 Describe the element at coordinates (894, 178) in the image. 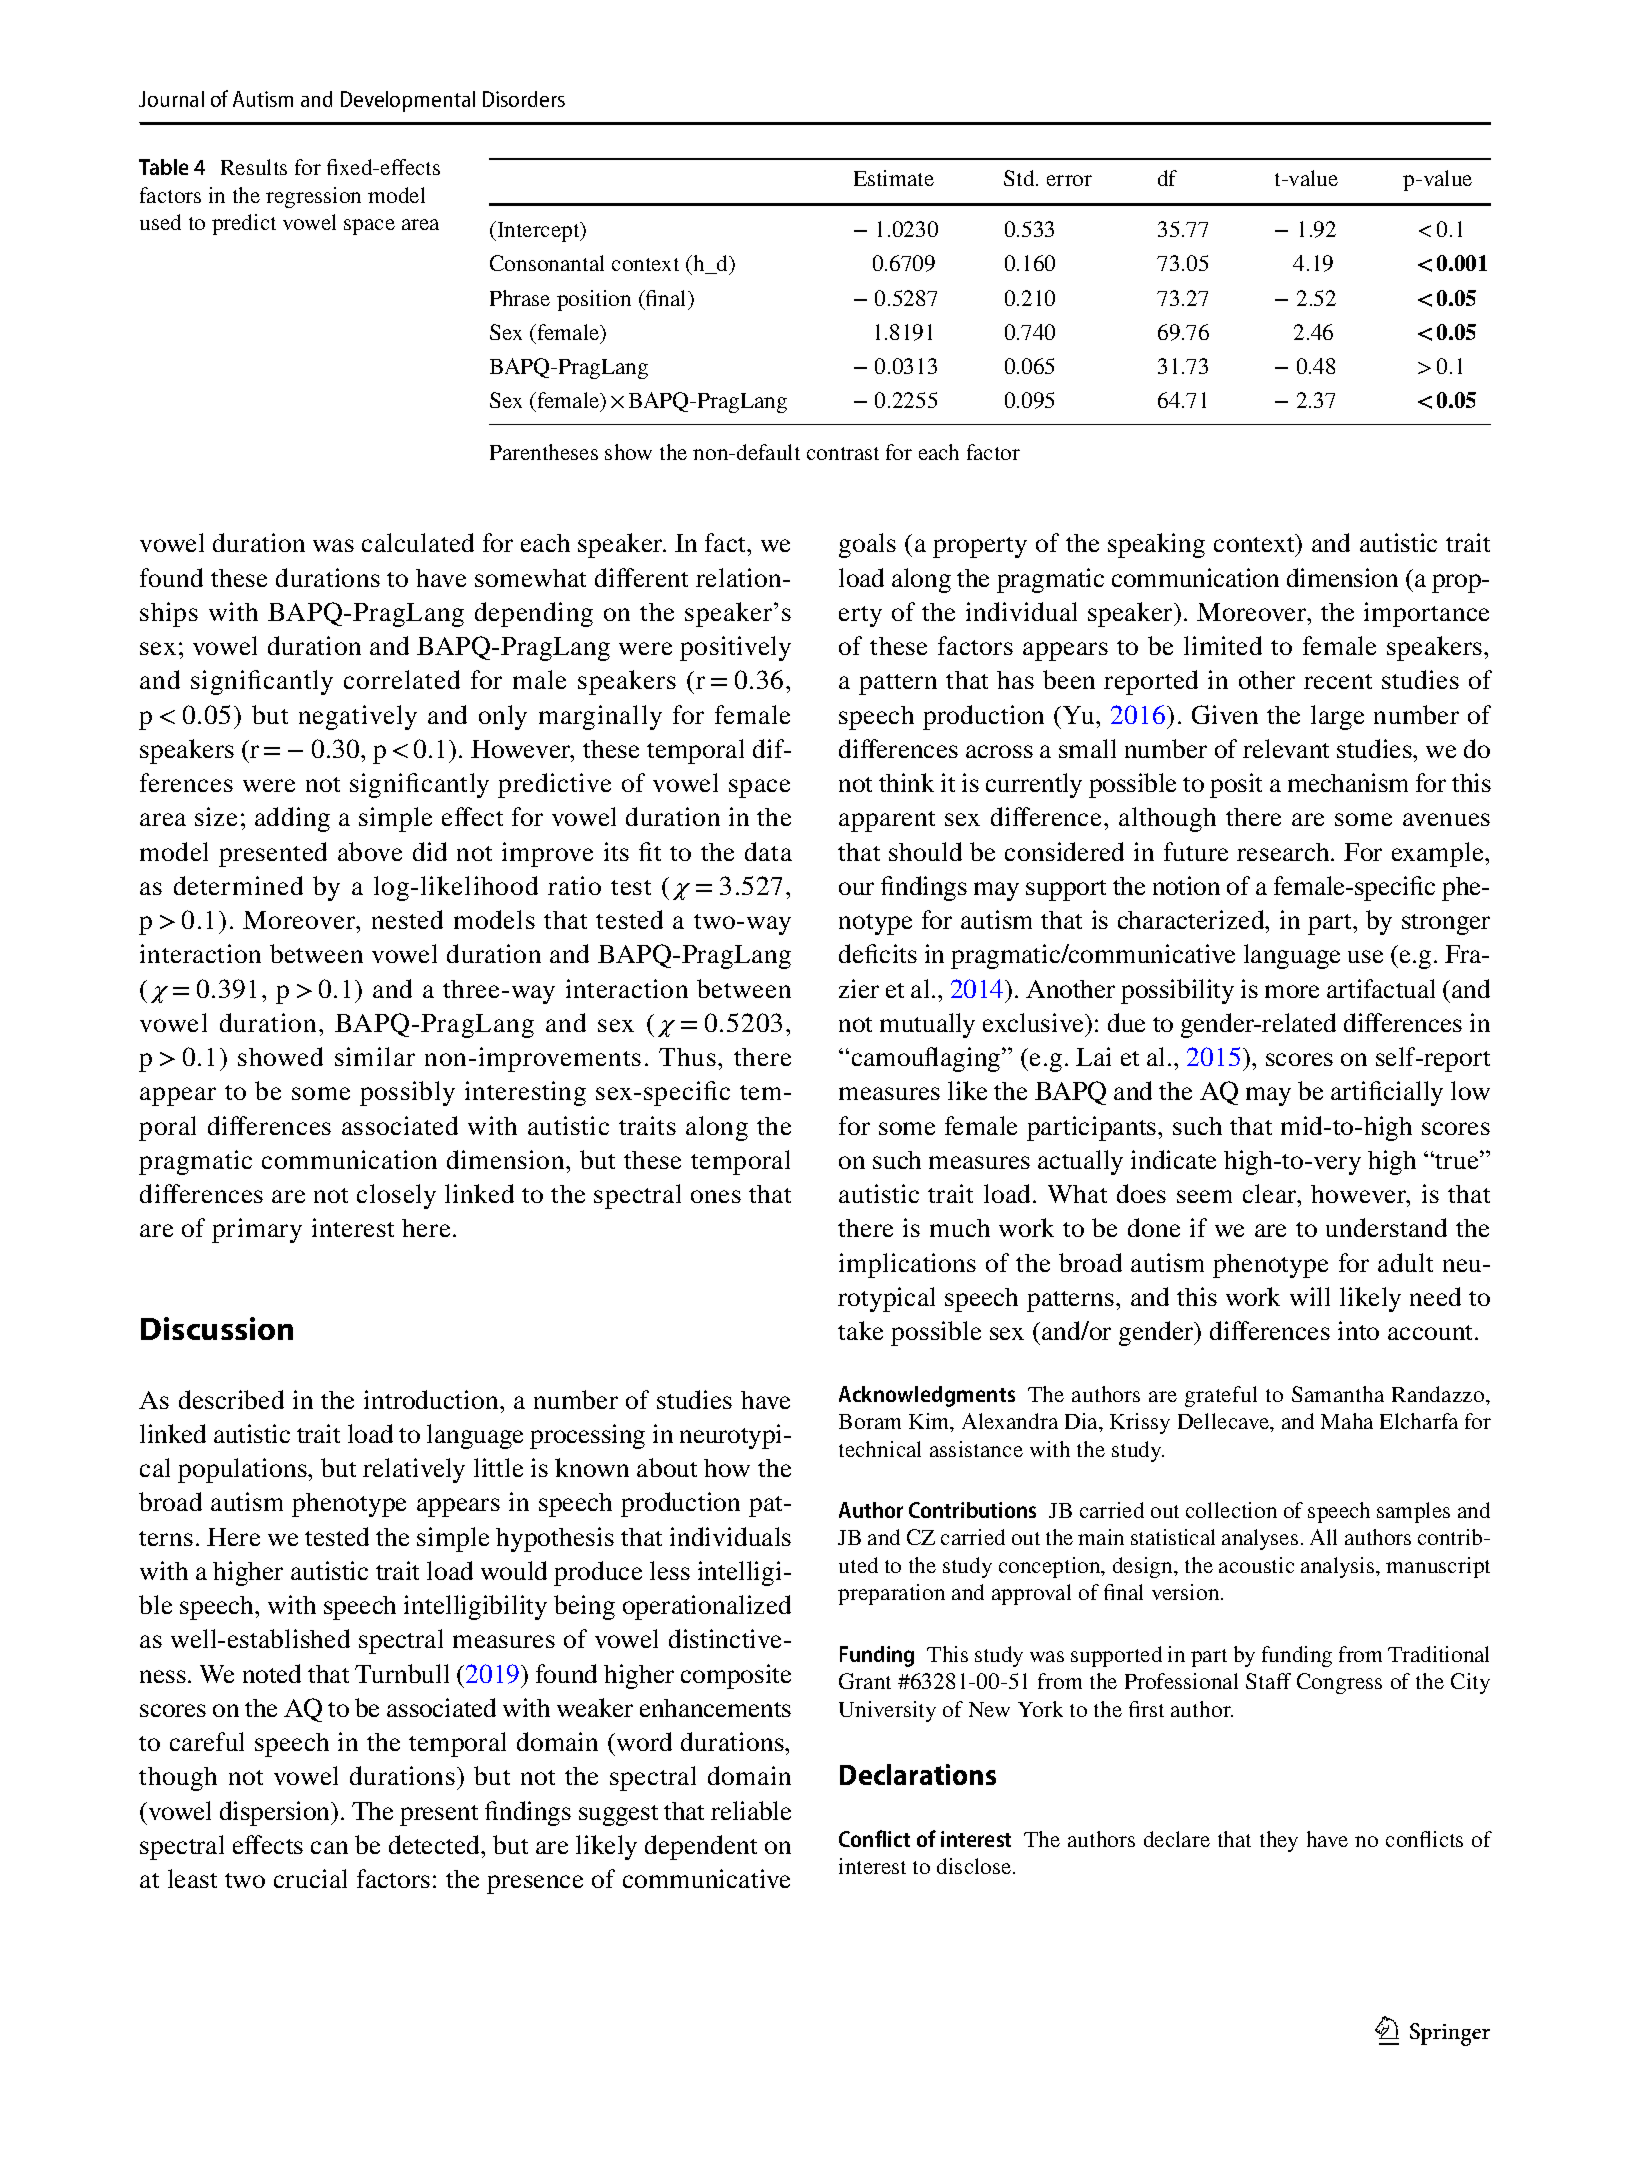

I see `Estimate` at that location.
